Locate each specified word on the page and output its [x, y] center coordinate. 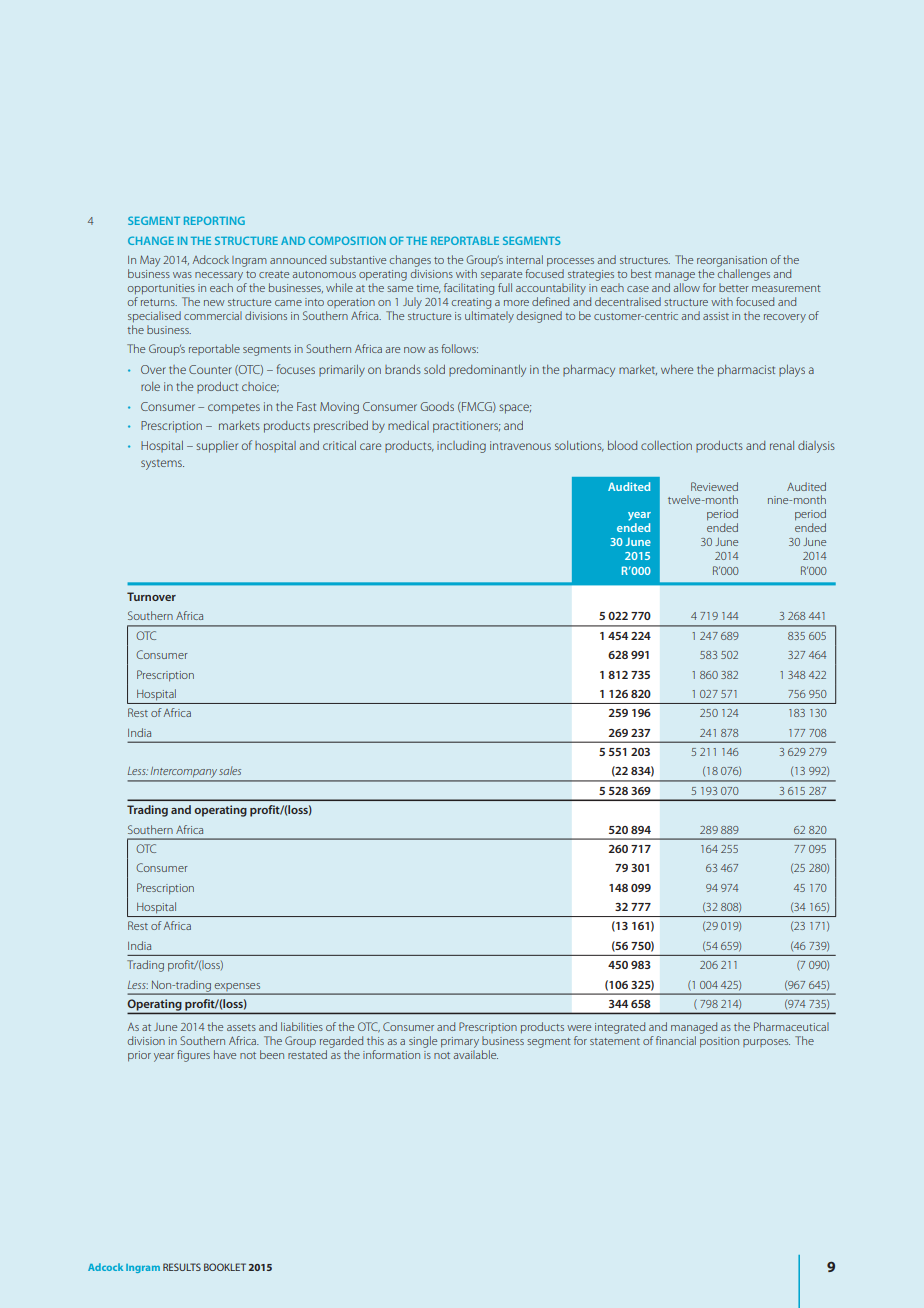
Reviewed [714, 486]
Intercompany [184, 774]
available [475, 1054]
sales [230, 770]
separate [501, 275]
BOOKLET [225, 1267]
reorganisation [732, 261]
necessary [219, 276]
